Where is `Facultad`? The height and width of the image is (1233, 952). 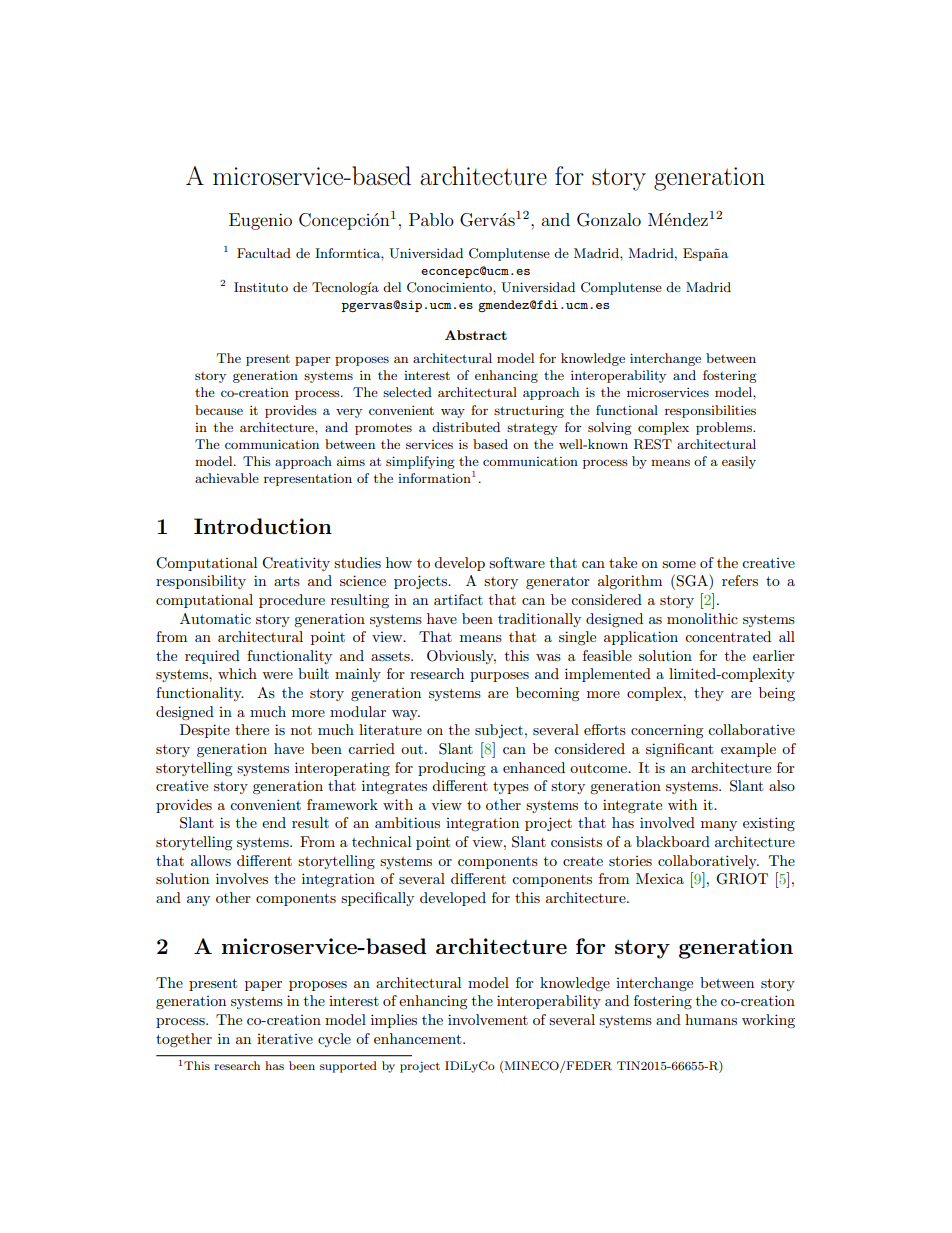
Facultad is located at coordinates (264, 253).
